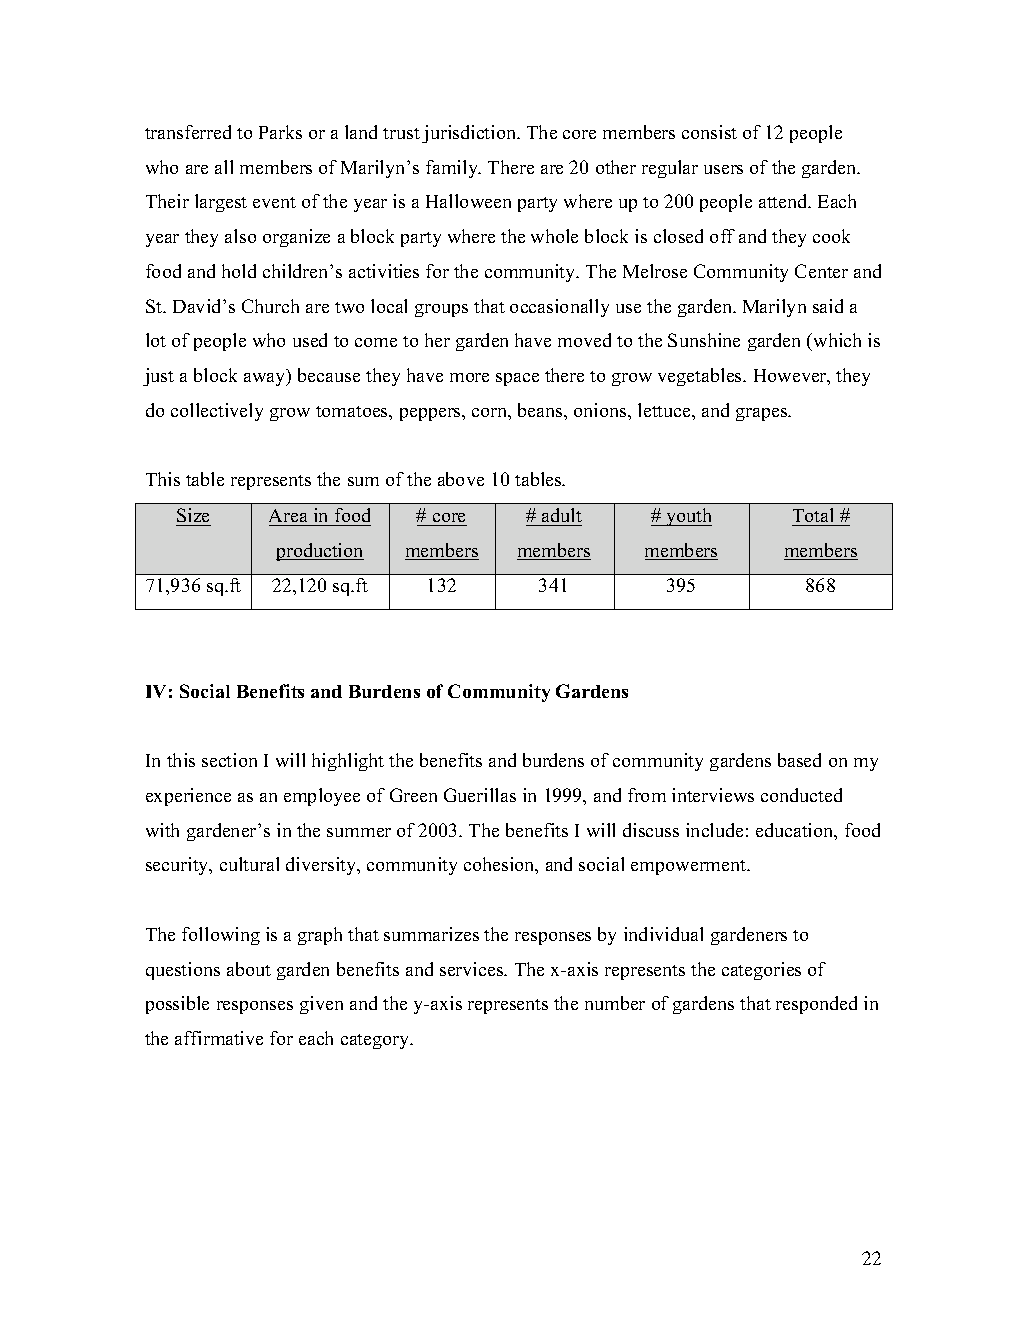  What do you see at coordinates (453, 169) in the document?
I see `family` at bounding box center [453, 169].
